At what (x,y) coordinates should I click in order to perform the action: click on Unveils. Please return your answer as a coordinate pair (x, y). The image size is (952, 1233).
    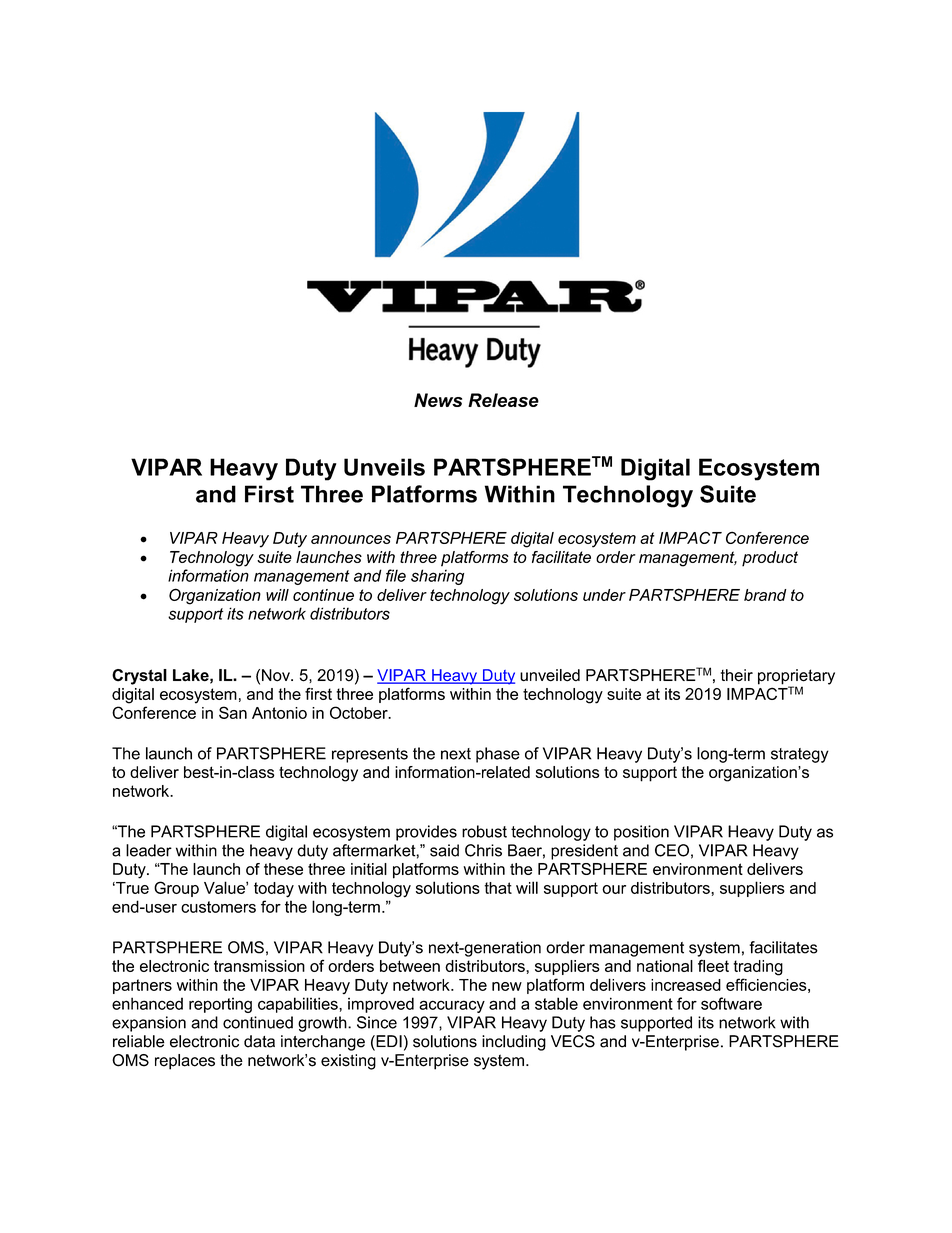
    Looking at the image, I should click on (384, 467).
